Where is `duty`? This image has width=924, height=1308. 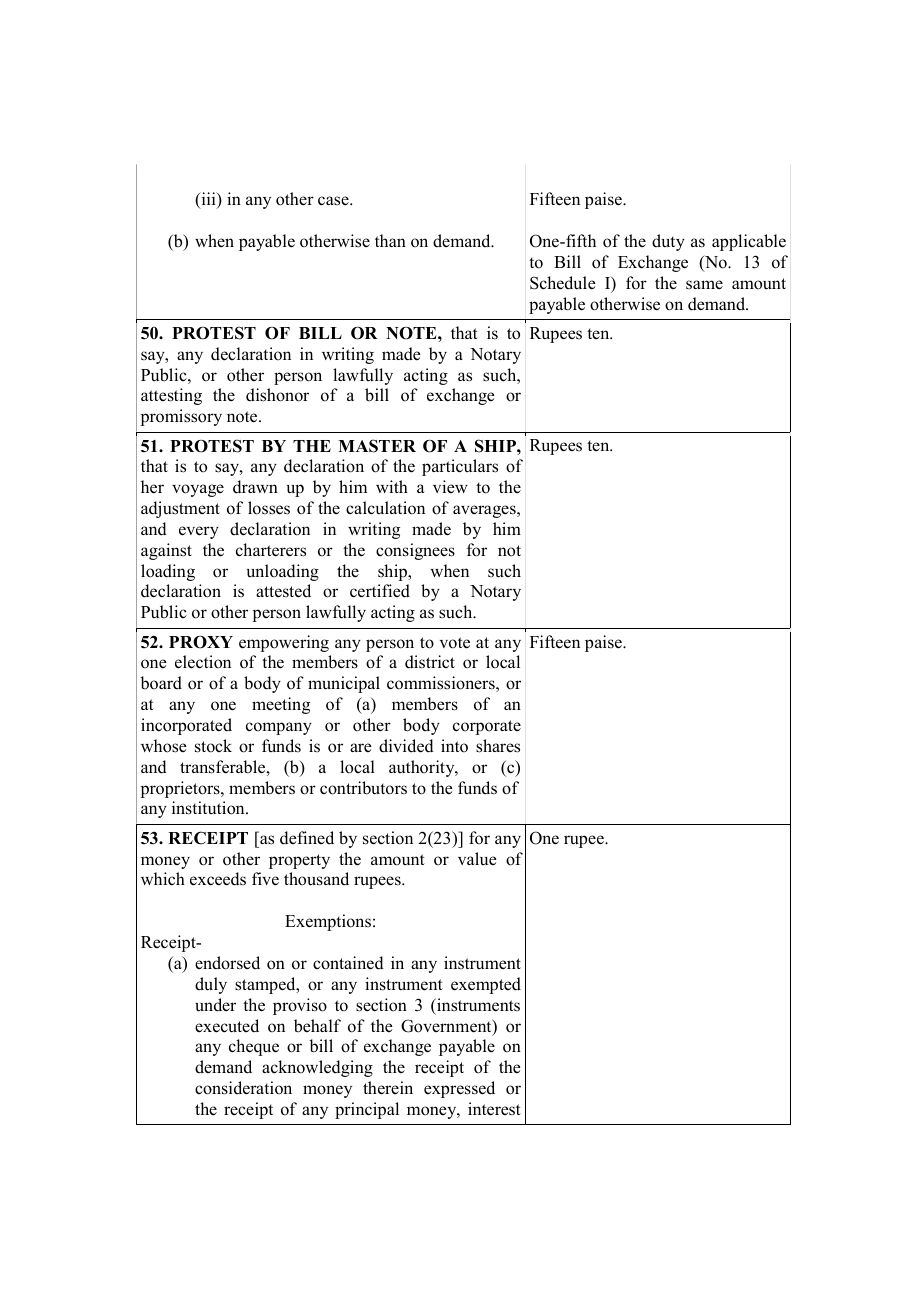
duty is located at coordinates (668, 242).
